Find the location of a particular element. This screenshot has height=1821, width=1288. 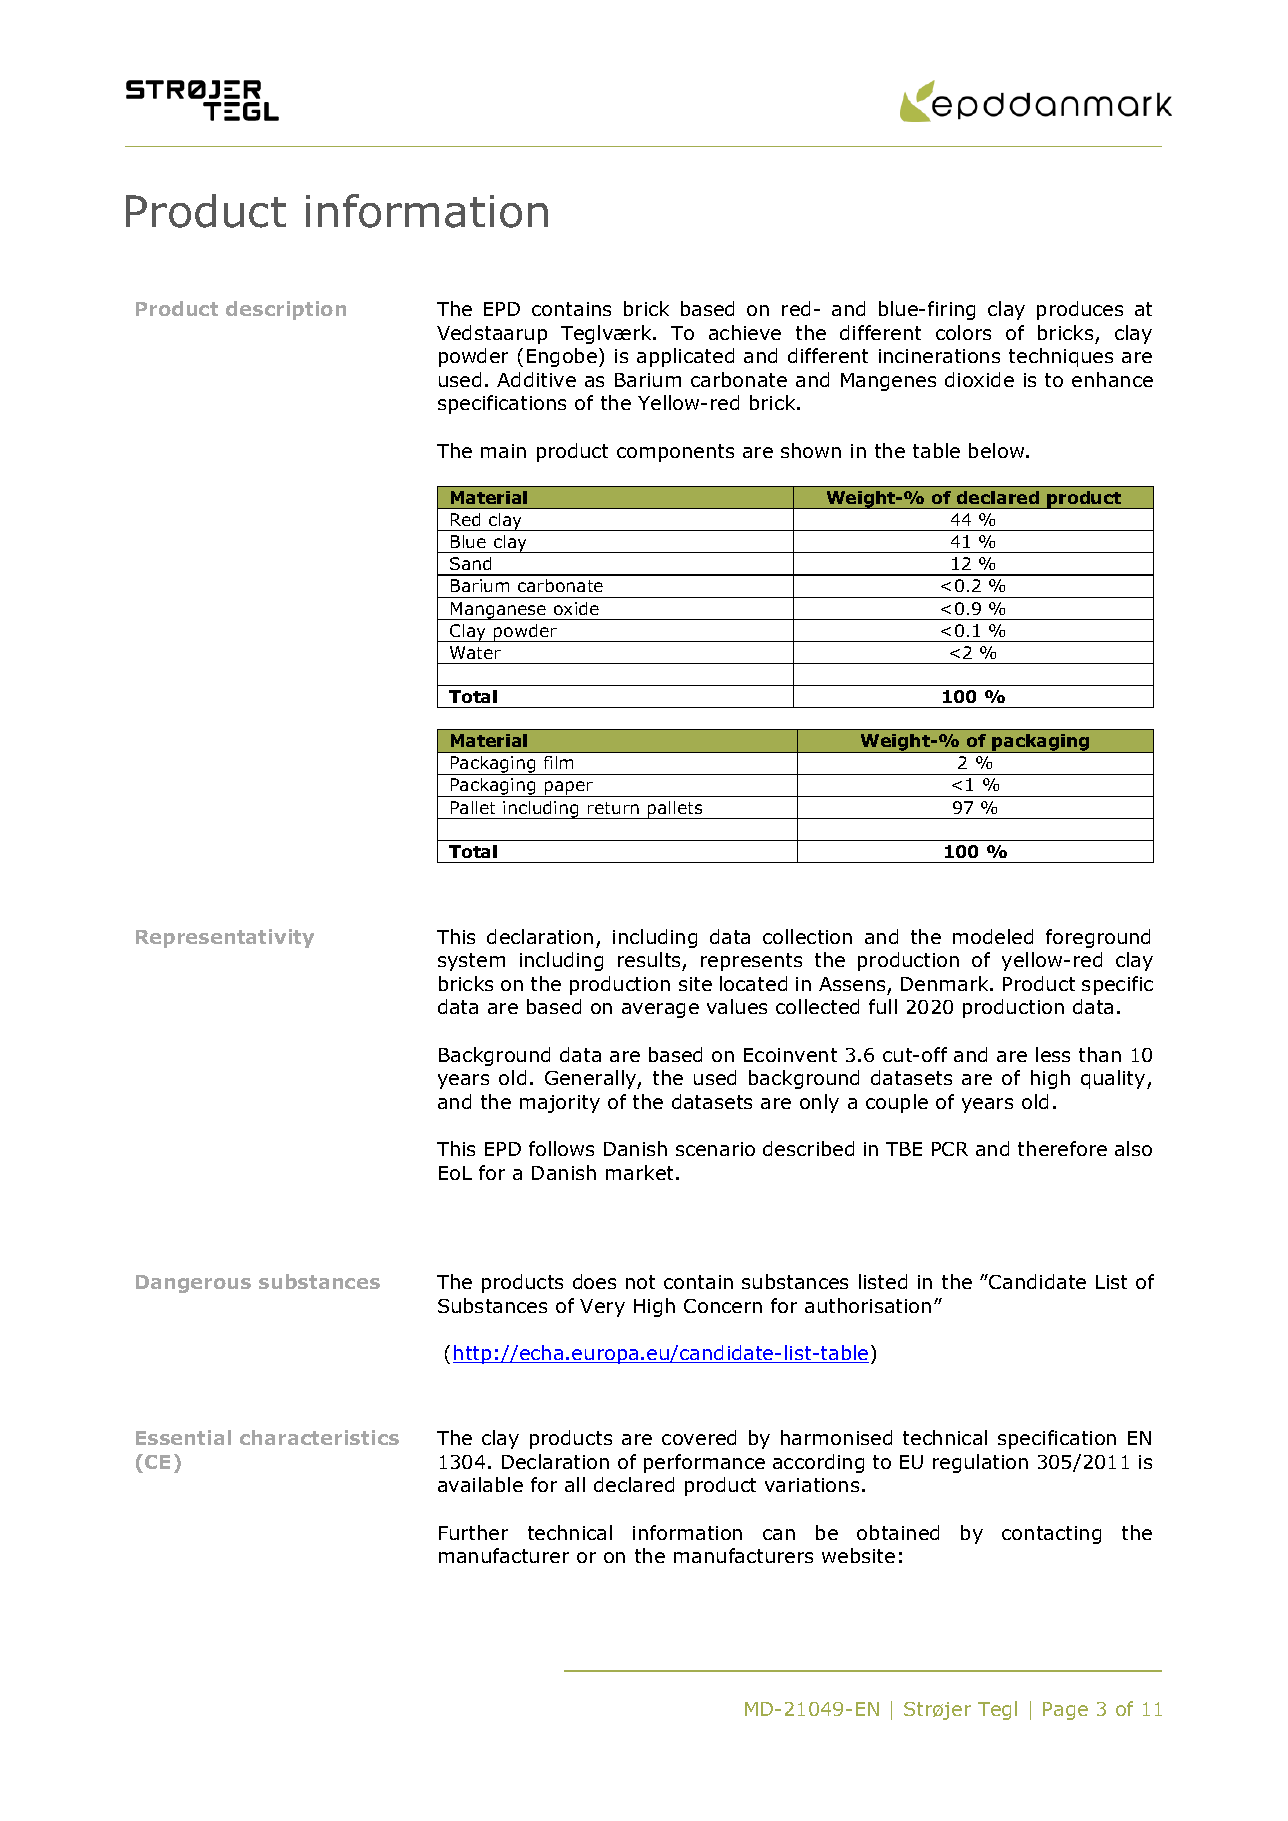

achieve is located at coordinates (745, 332).
